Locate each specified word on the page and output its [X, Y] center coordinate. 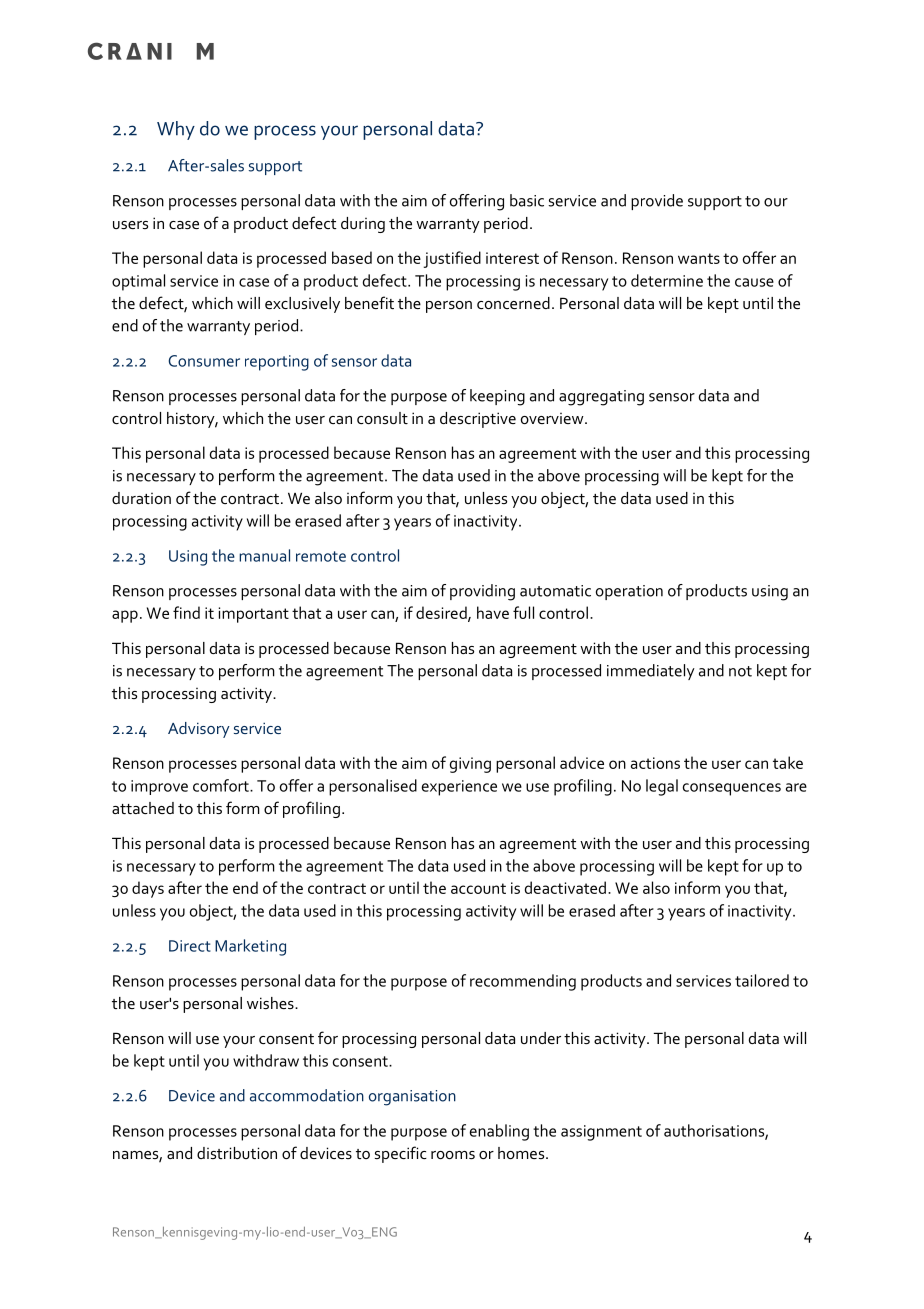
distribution [237, 1153]
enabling [499, 1132]
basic [527, 200]
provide [657, 202]
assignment [601, 1133]
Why [176, 130]
